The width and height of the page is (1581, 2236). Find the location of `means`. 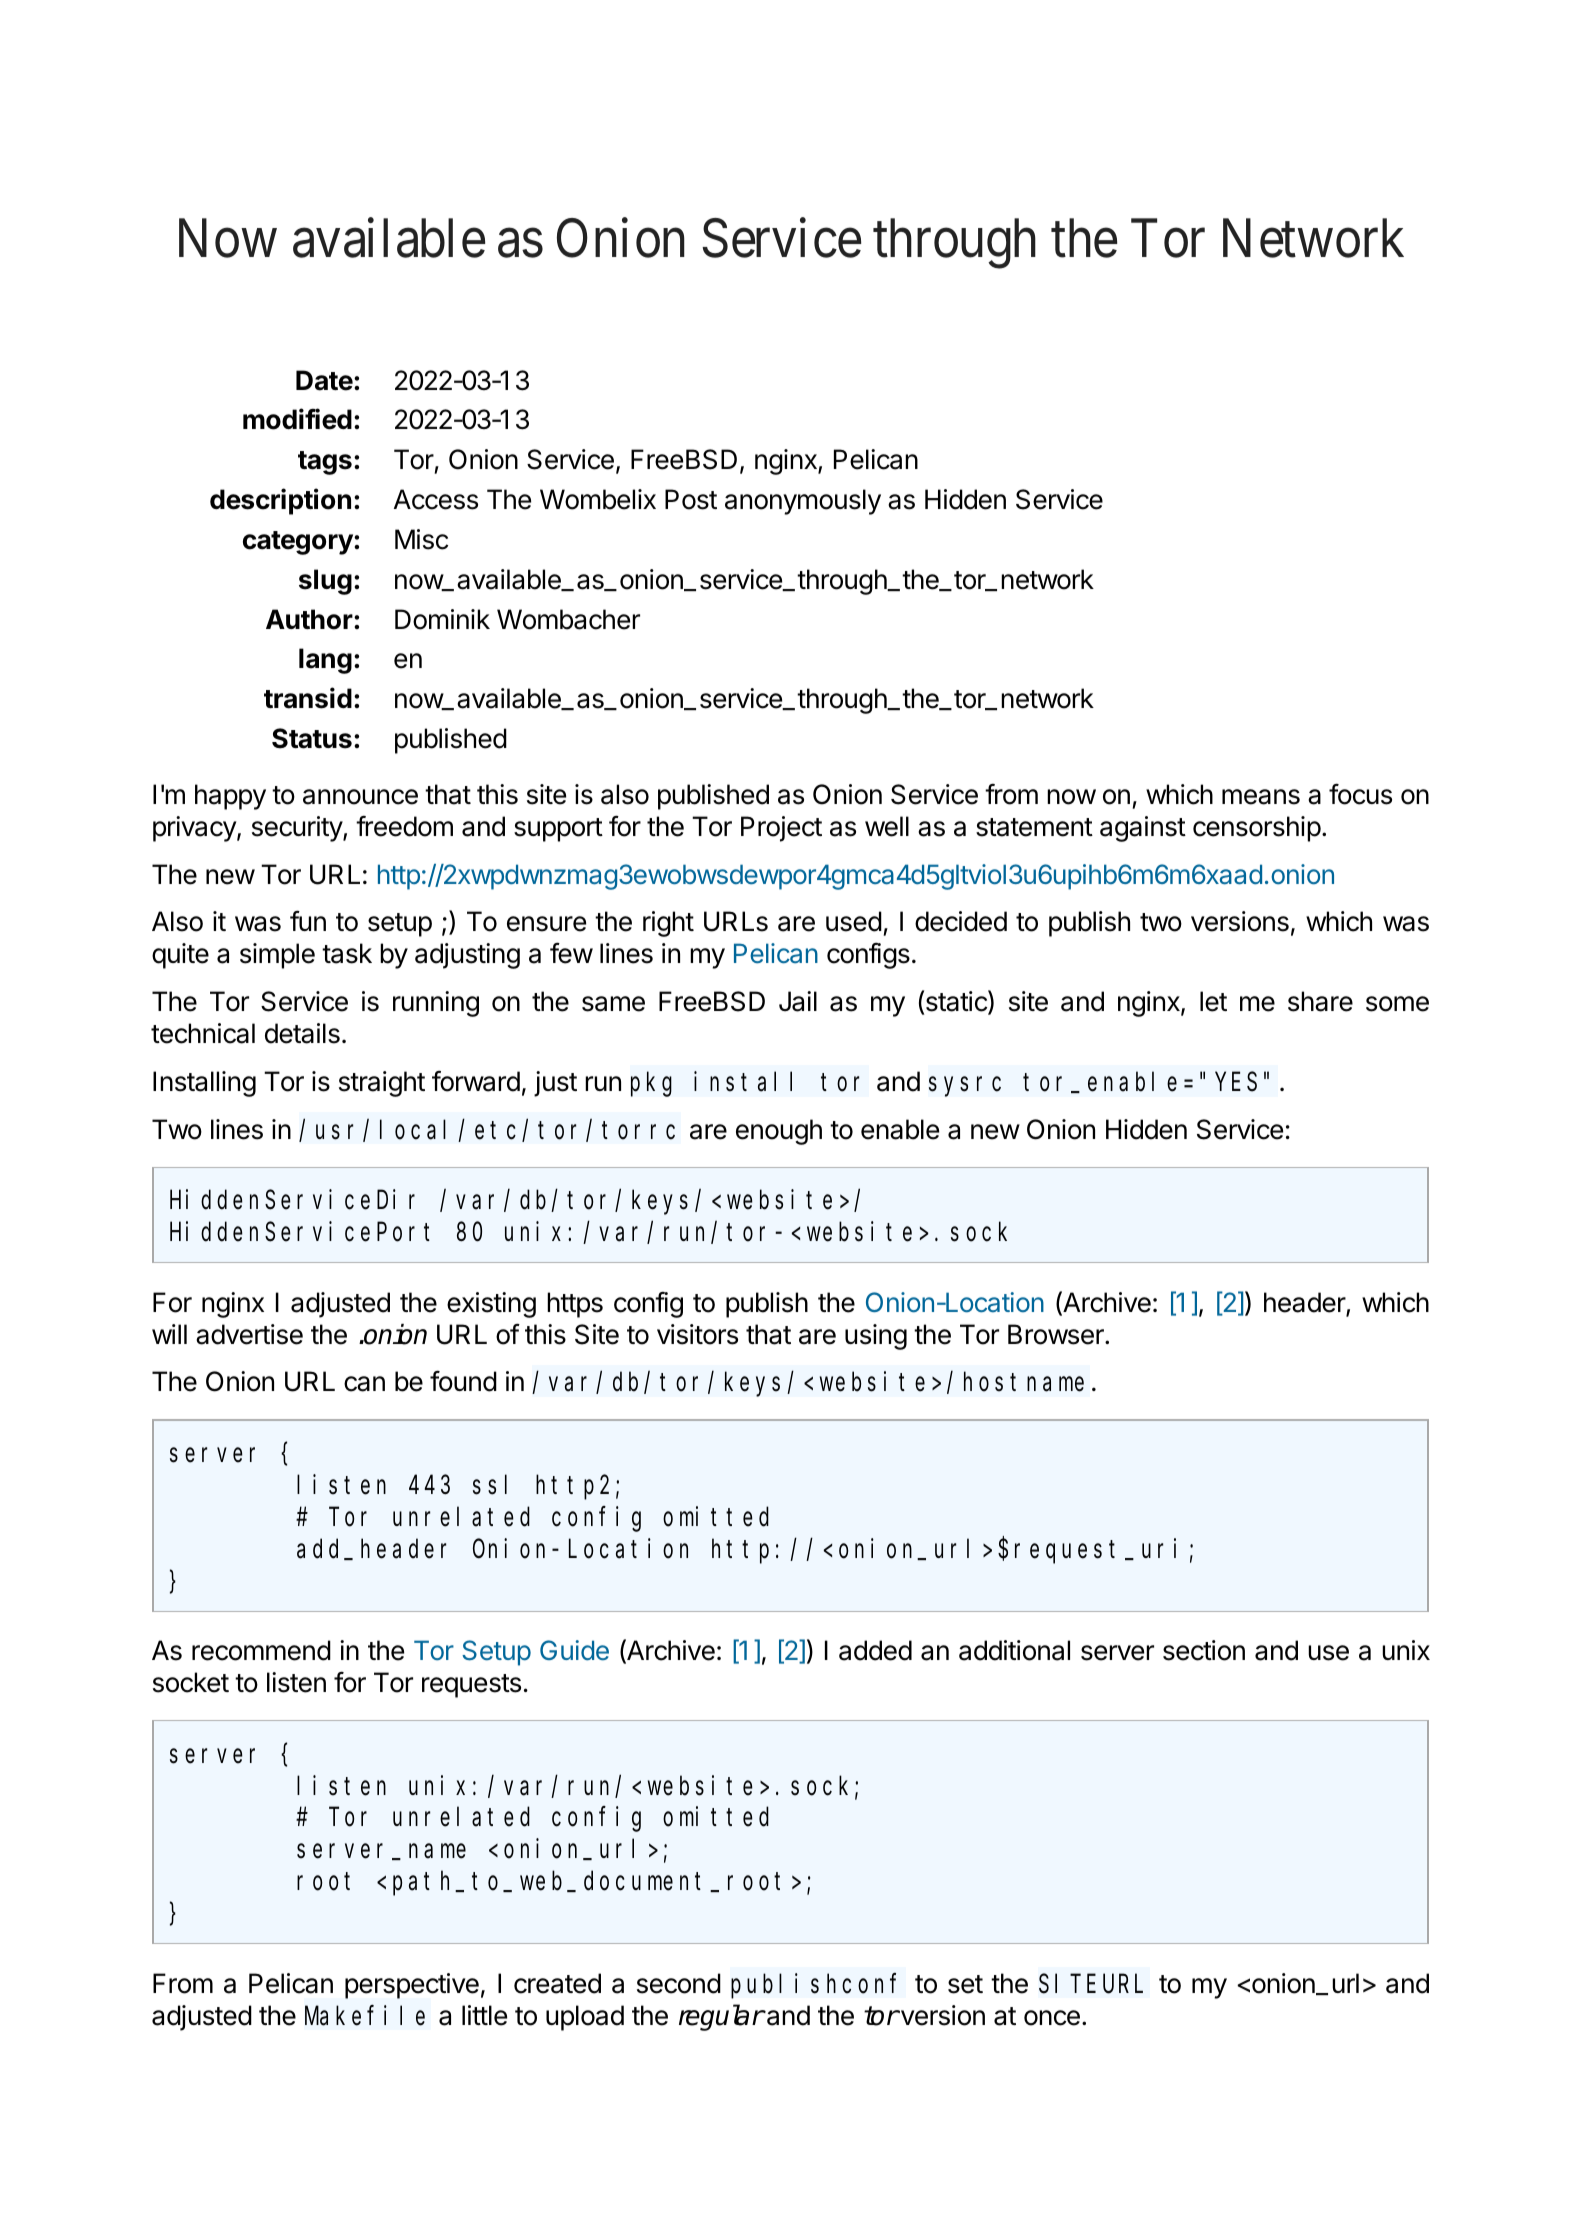

means is located at coordinates (1261, 797).
